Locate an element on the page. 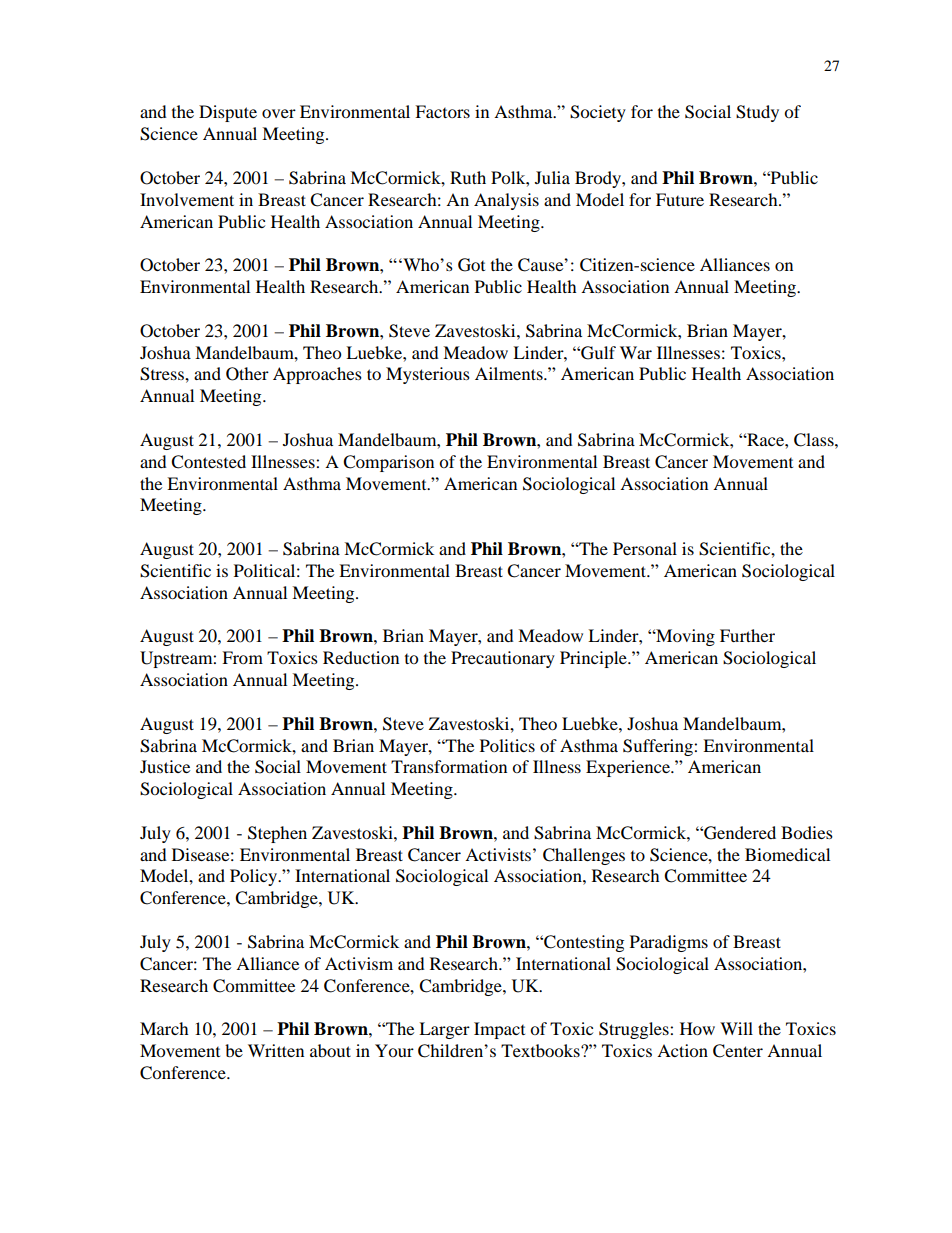  War is located at coordinates (636, 352).
